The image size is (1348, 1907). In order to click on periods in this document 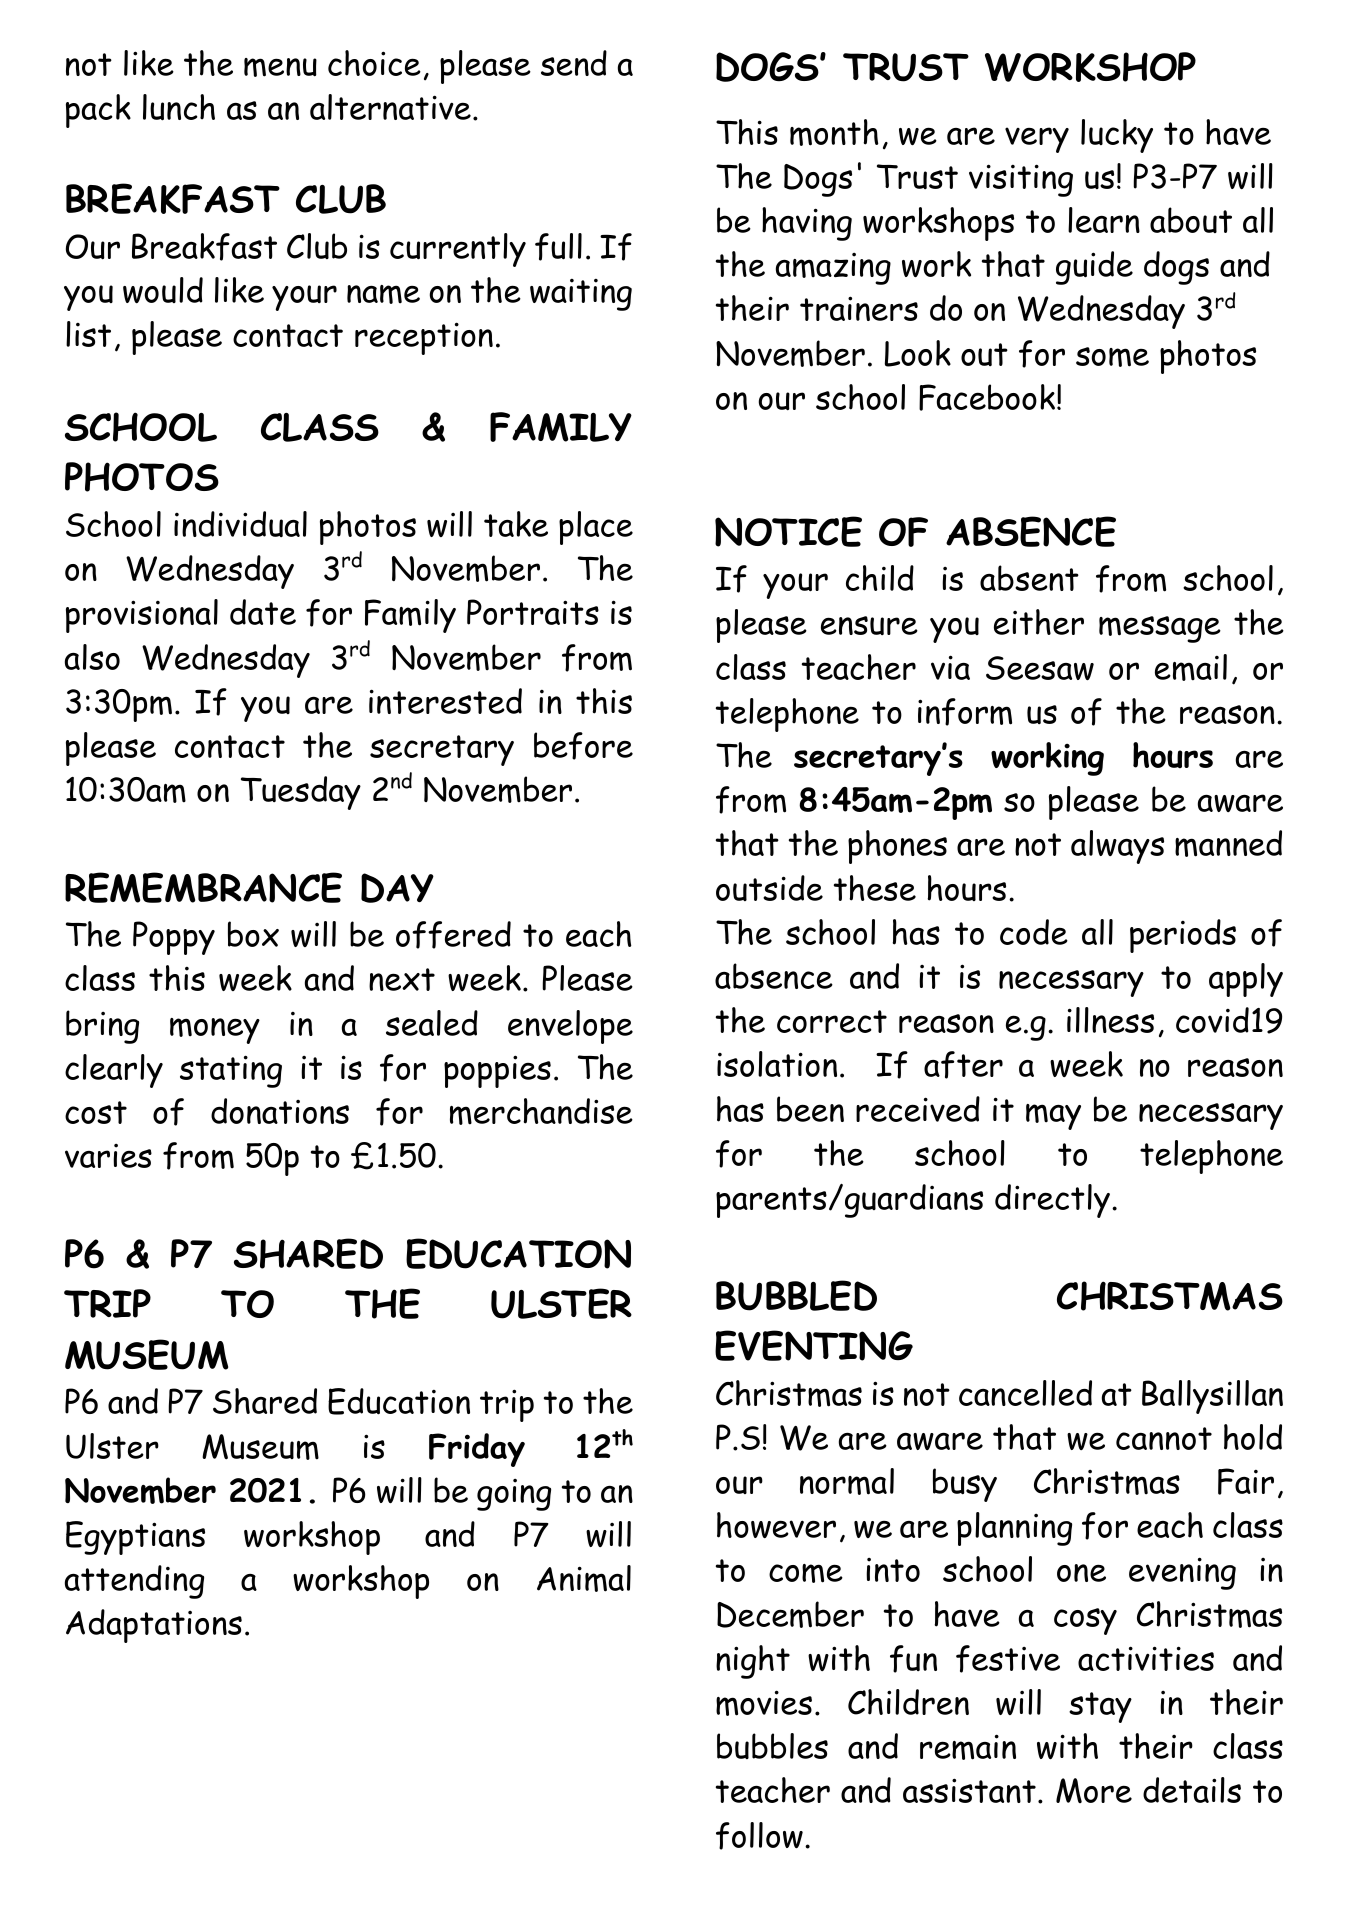, I will do `click(1183, 936)`.
